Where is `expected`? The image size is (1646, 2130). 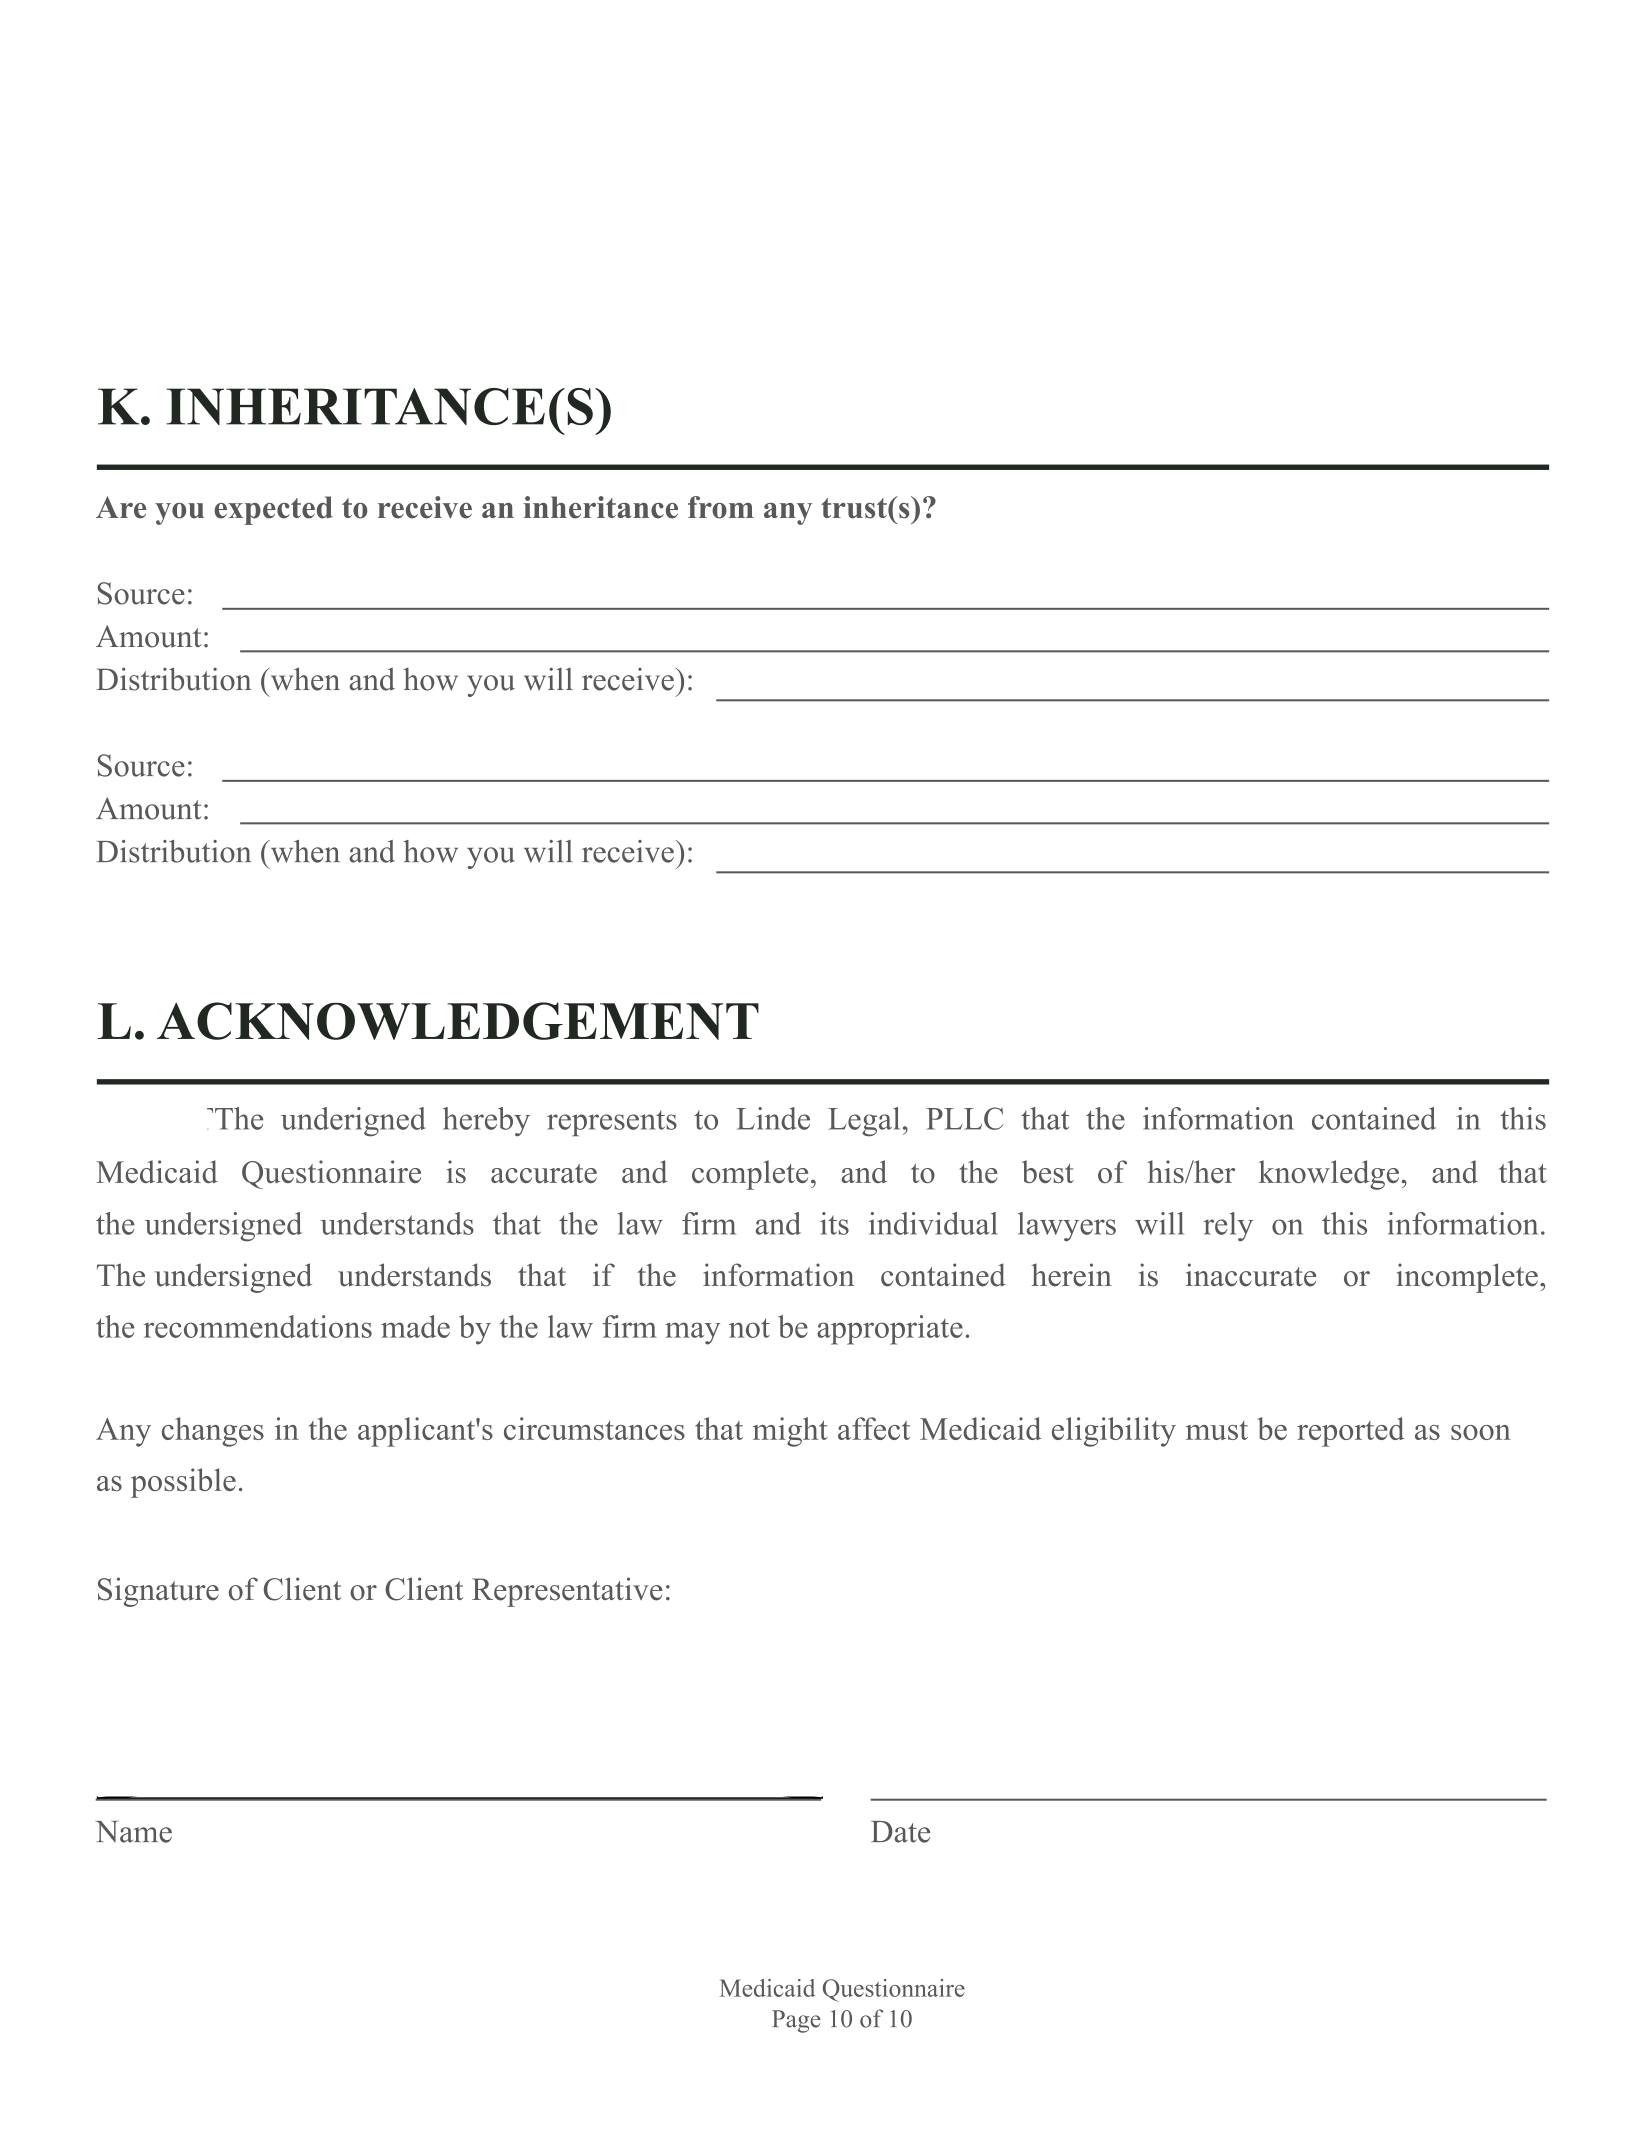
expected is located at coordinates (273, 510).
